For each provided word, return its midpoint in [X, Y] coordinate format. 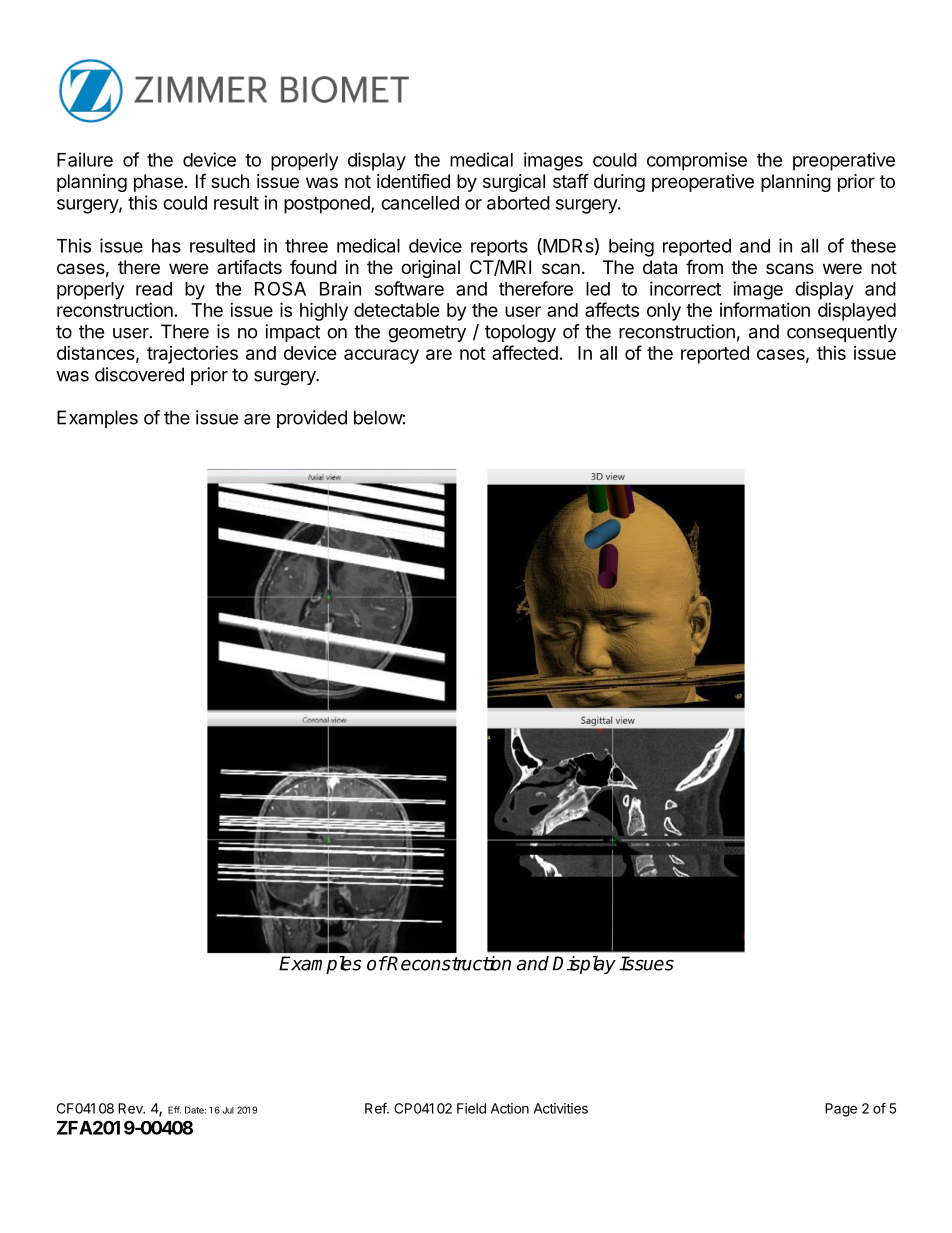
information [765, 309]
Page [841, 1110]
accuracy [381, 356]
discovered [139, 374]
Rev [131, 1108]
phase [158, 183]
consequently [842, 333]
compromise [697, 161]
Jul [228, 1110]
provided [312, 419]
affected [525, 352]
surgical [514, 183]
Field [471, 1108]
